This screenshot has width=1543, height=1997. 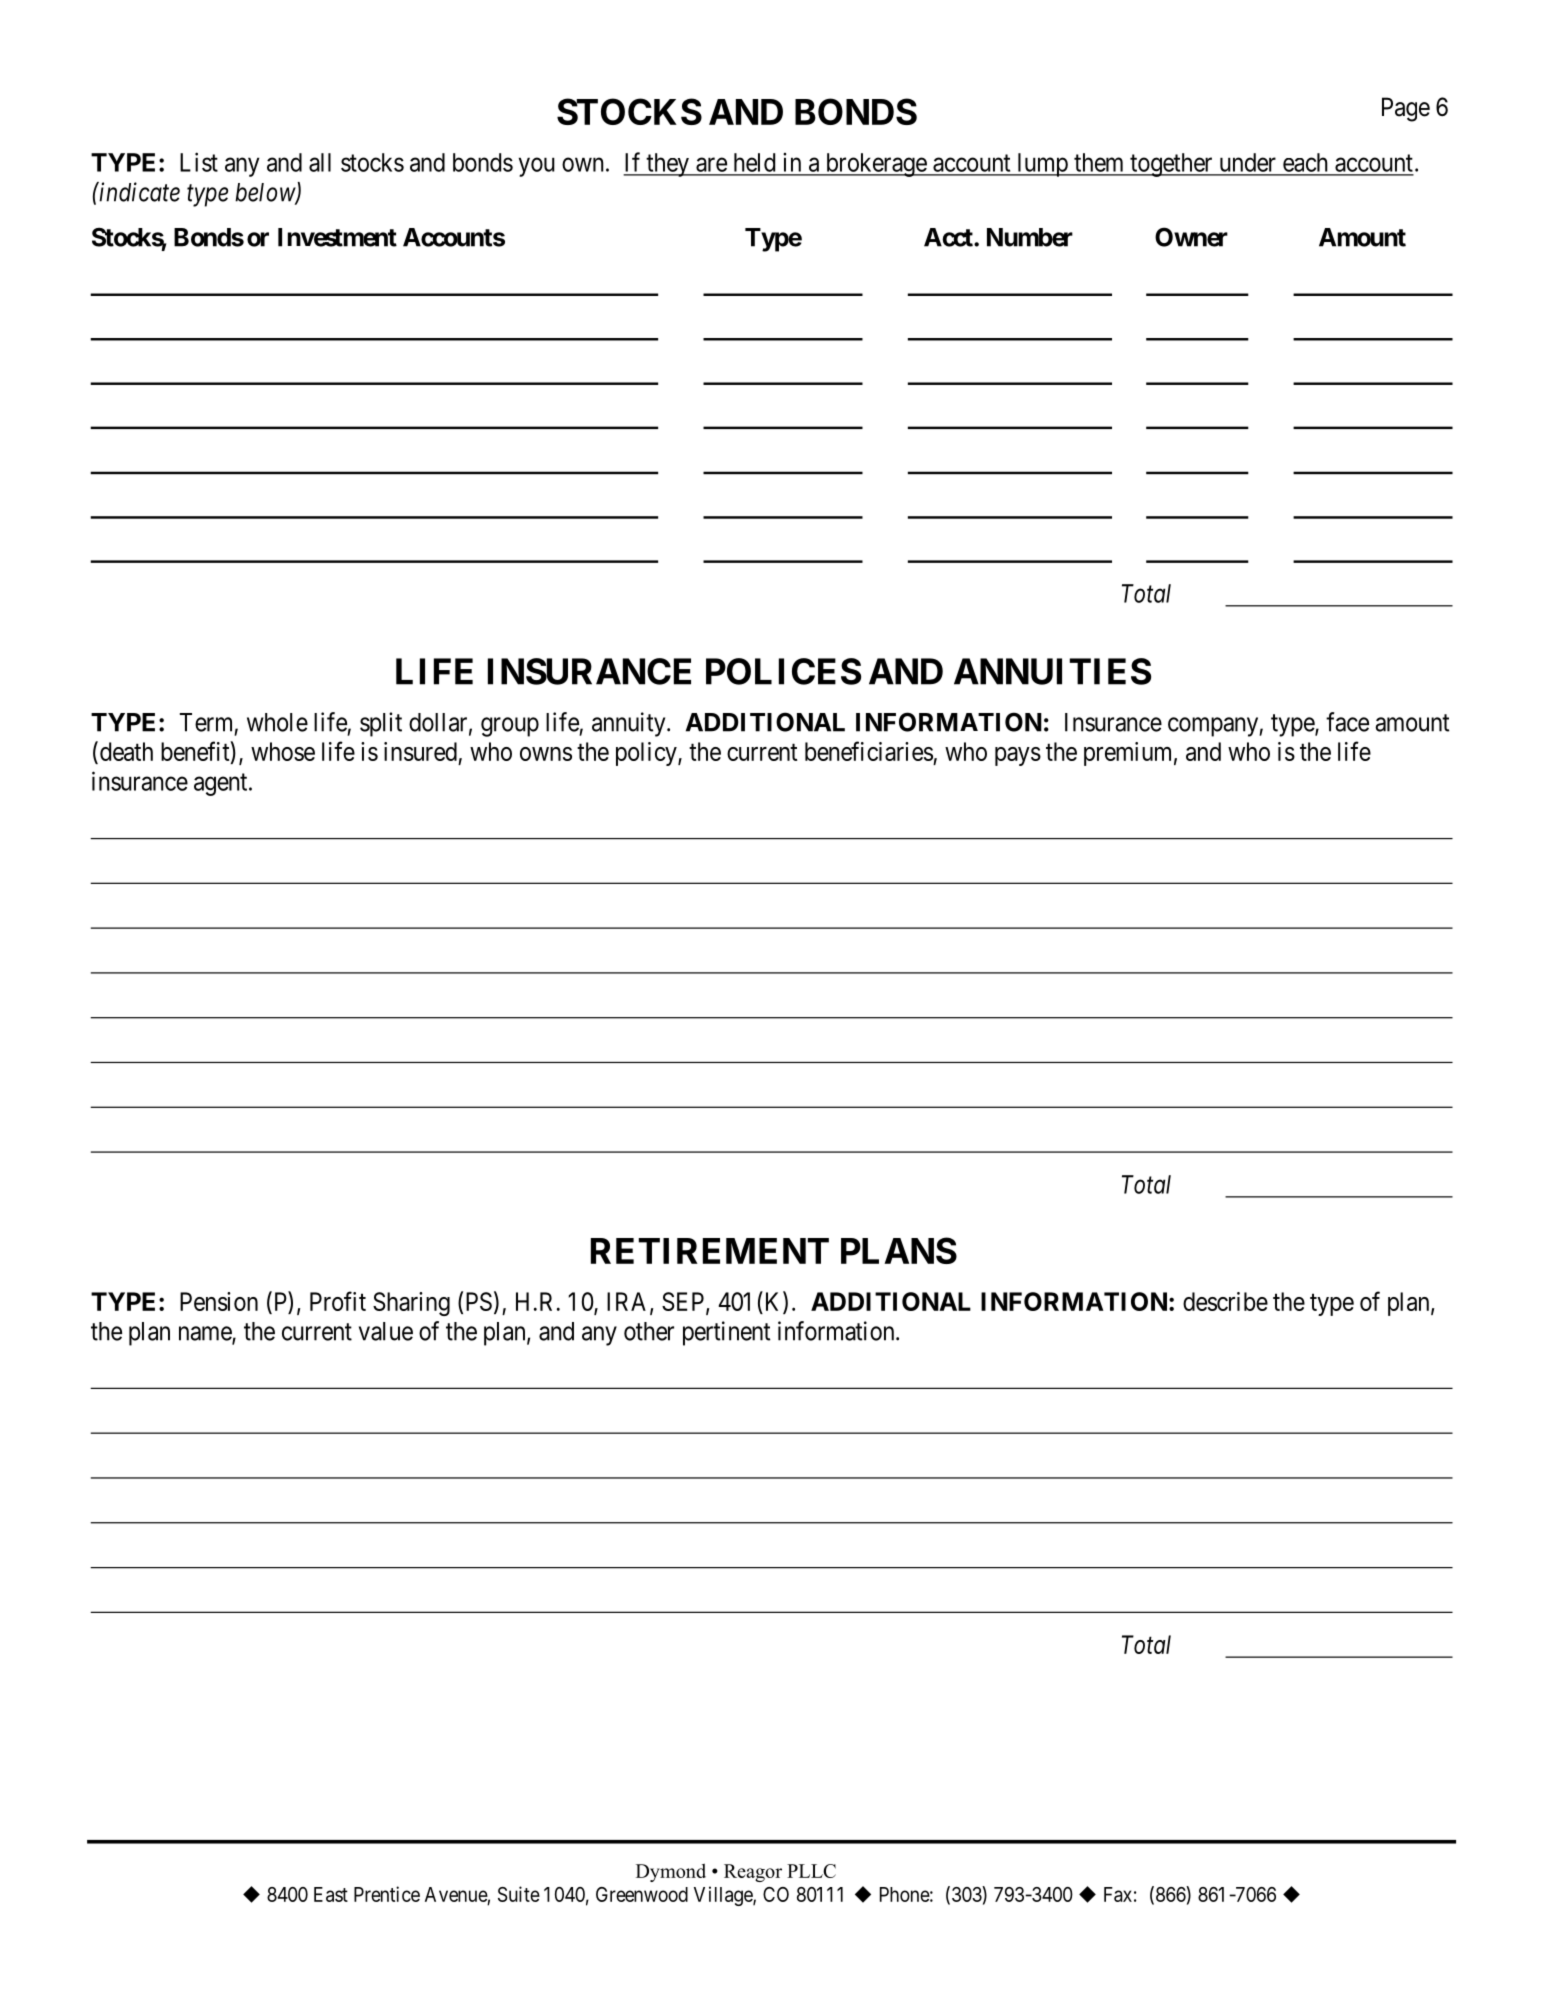 What do you see at coordinates (206, 1334) in the screenshot?
I see `name` at bounding box center [206, 1334].
